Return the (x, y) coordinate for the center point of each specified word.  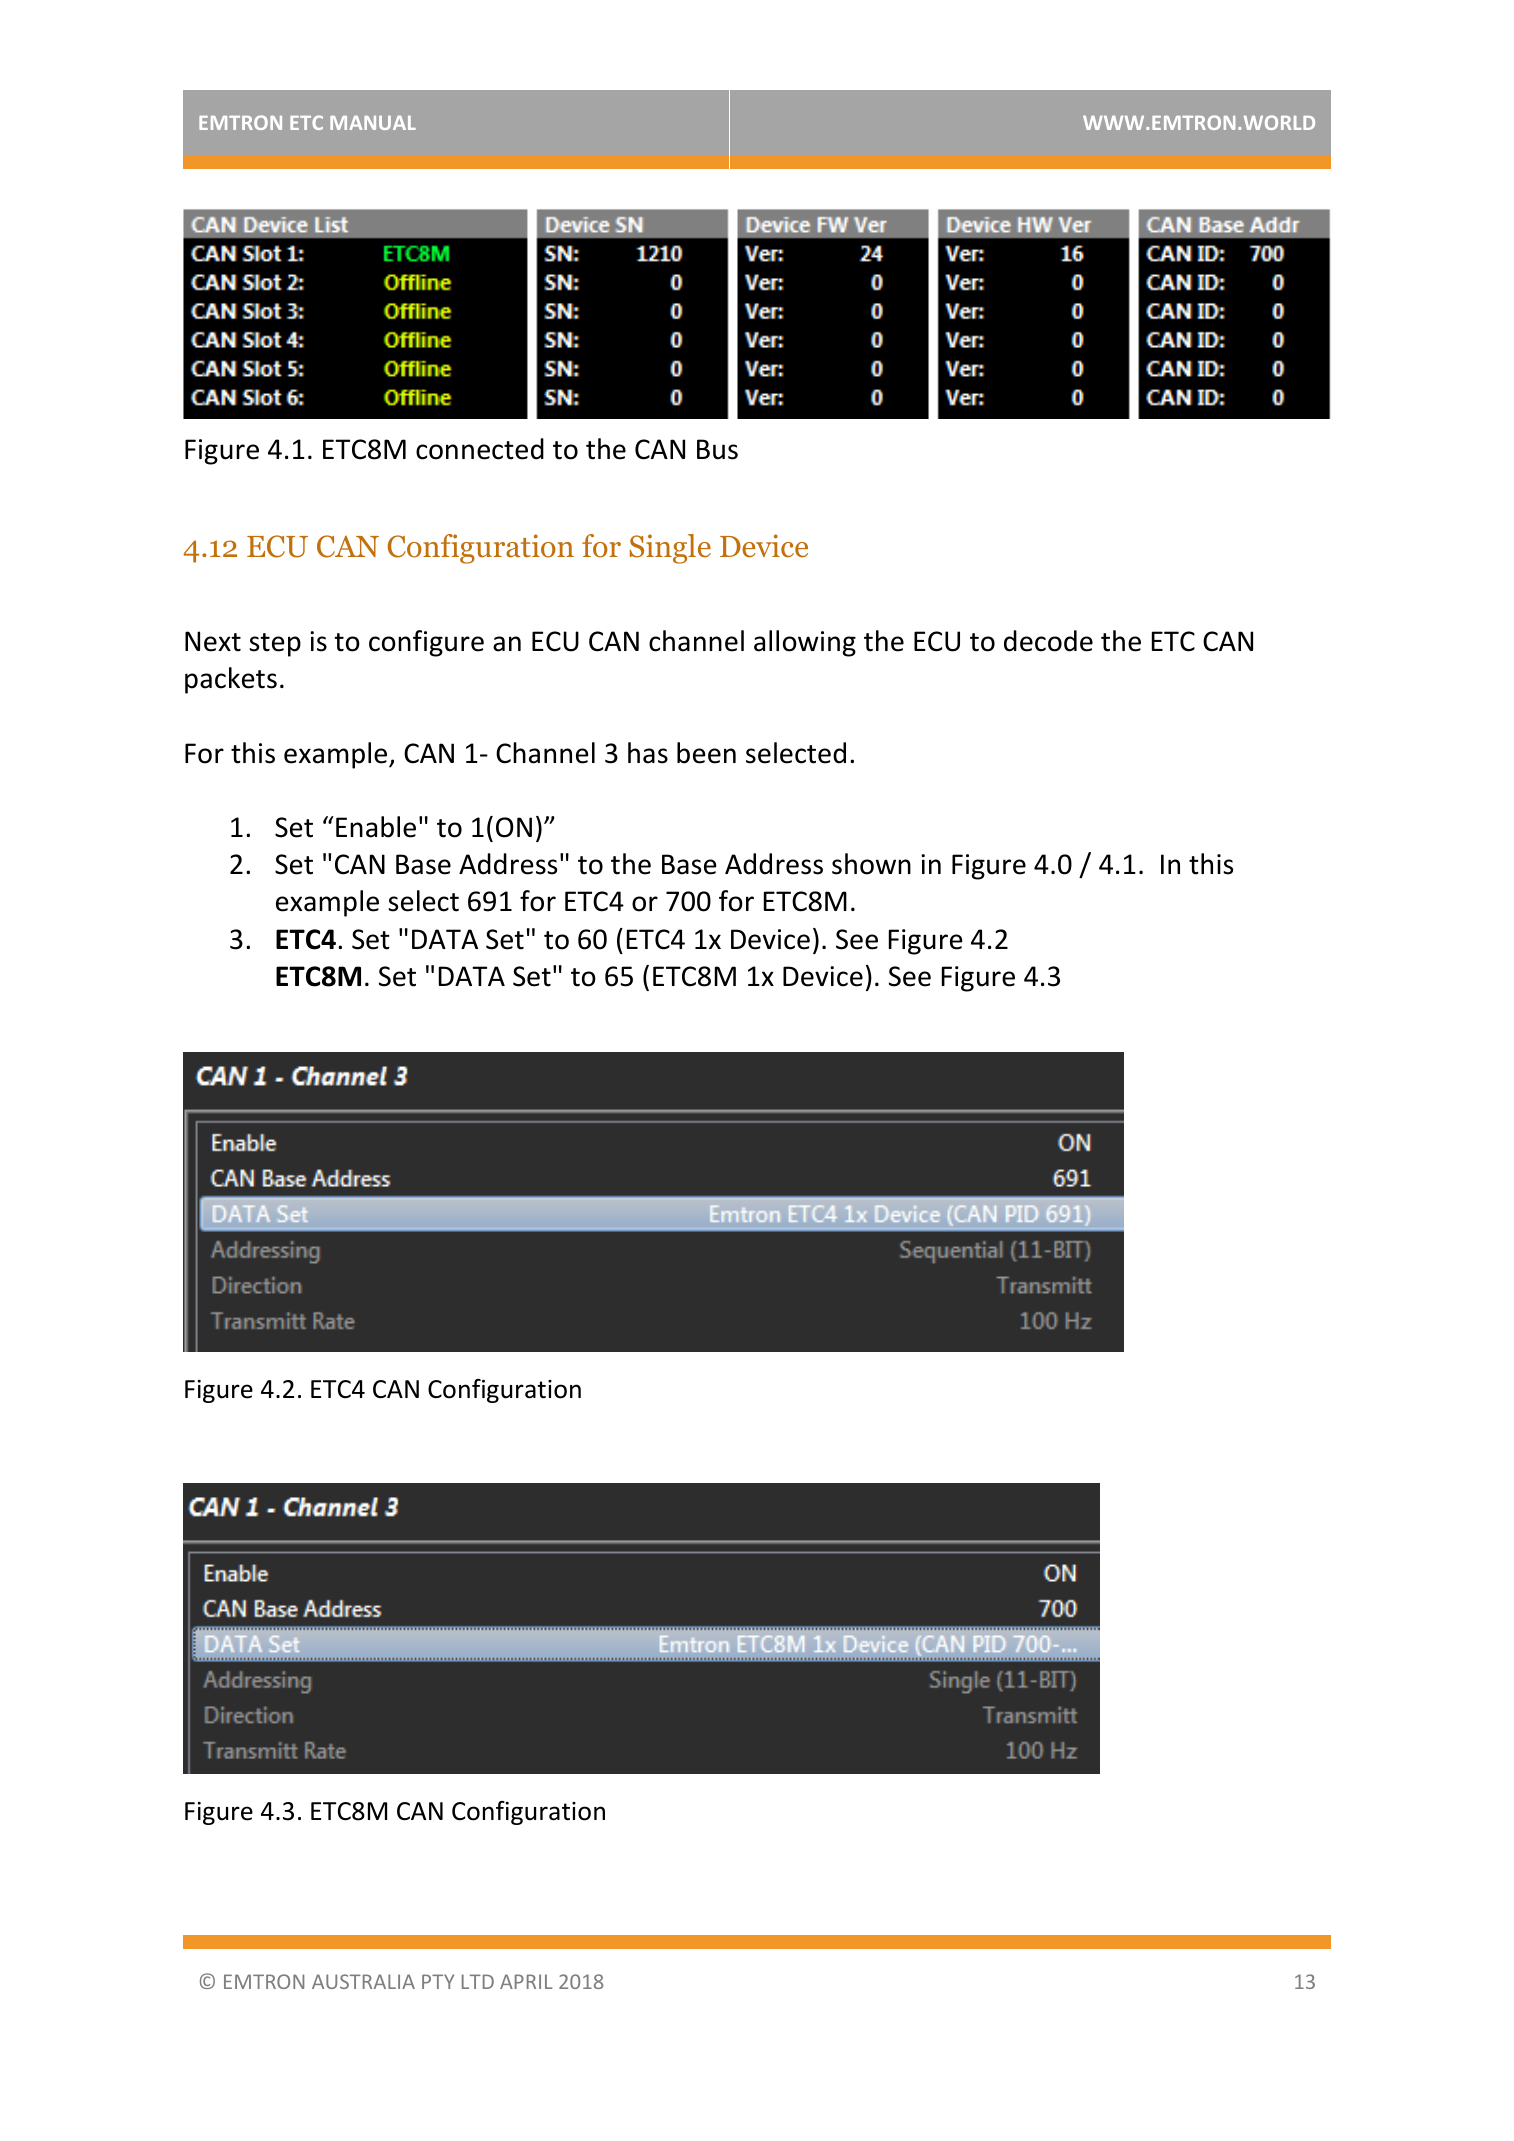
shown (871, 864)
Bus (717, 449)
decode (1048, 641)
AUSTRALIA (363, 1981)
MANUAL (373, 123)
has (648, 753)
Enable (376, 827)
